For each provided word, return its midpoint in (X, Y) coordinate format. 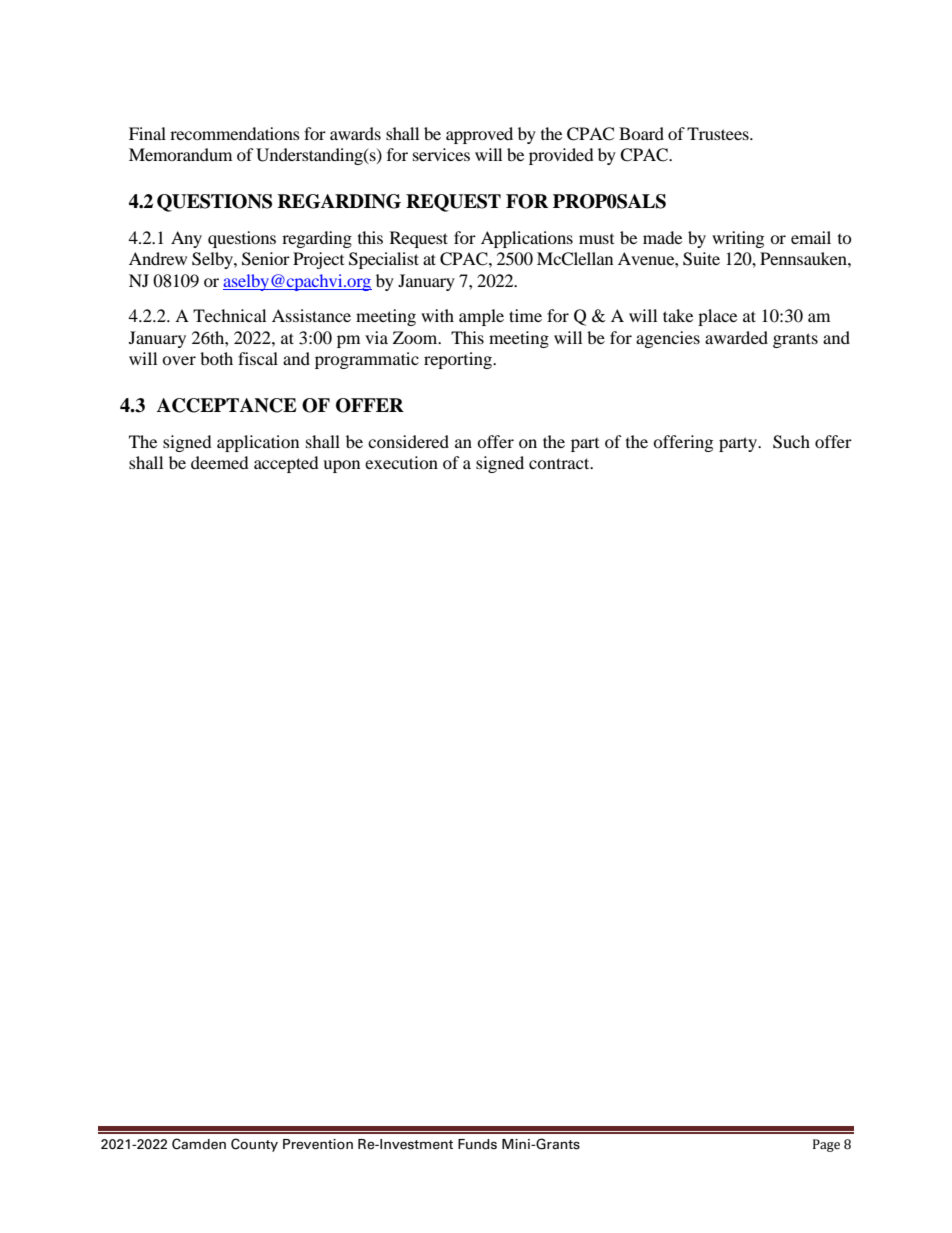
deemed (220, 462)
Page (826, 1145)
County (254, 1145)
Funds (477, 1144)
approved (479, 135)
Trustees (719, 133)
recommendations (235, 133)
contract (560, 463)
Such (791, 442)
